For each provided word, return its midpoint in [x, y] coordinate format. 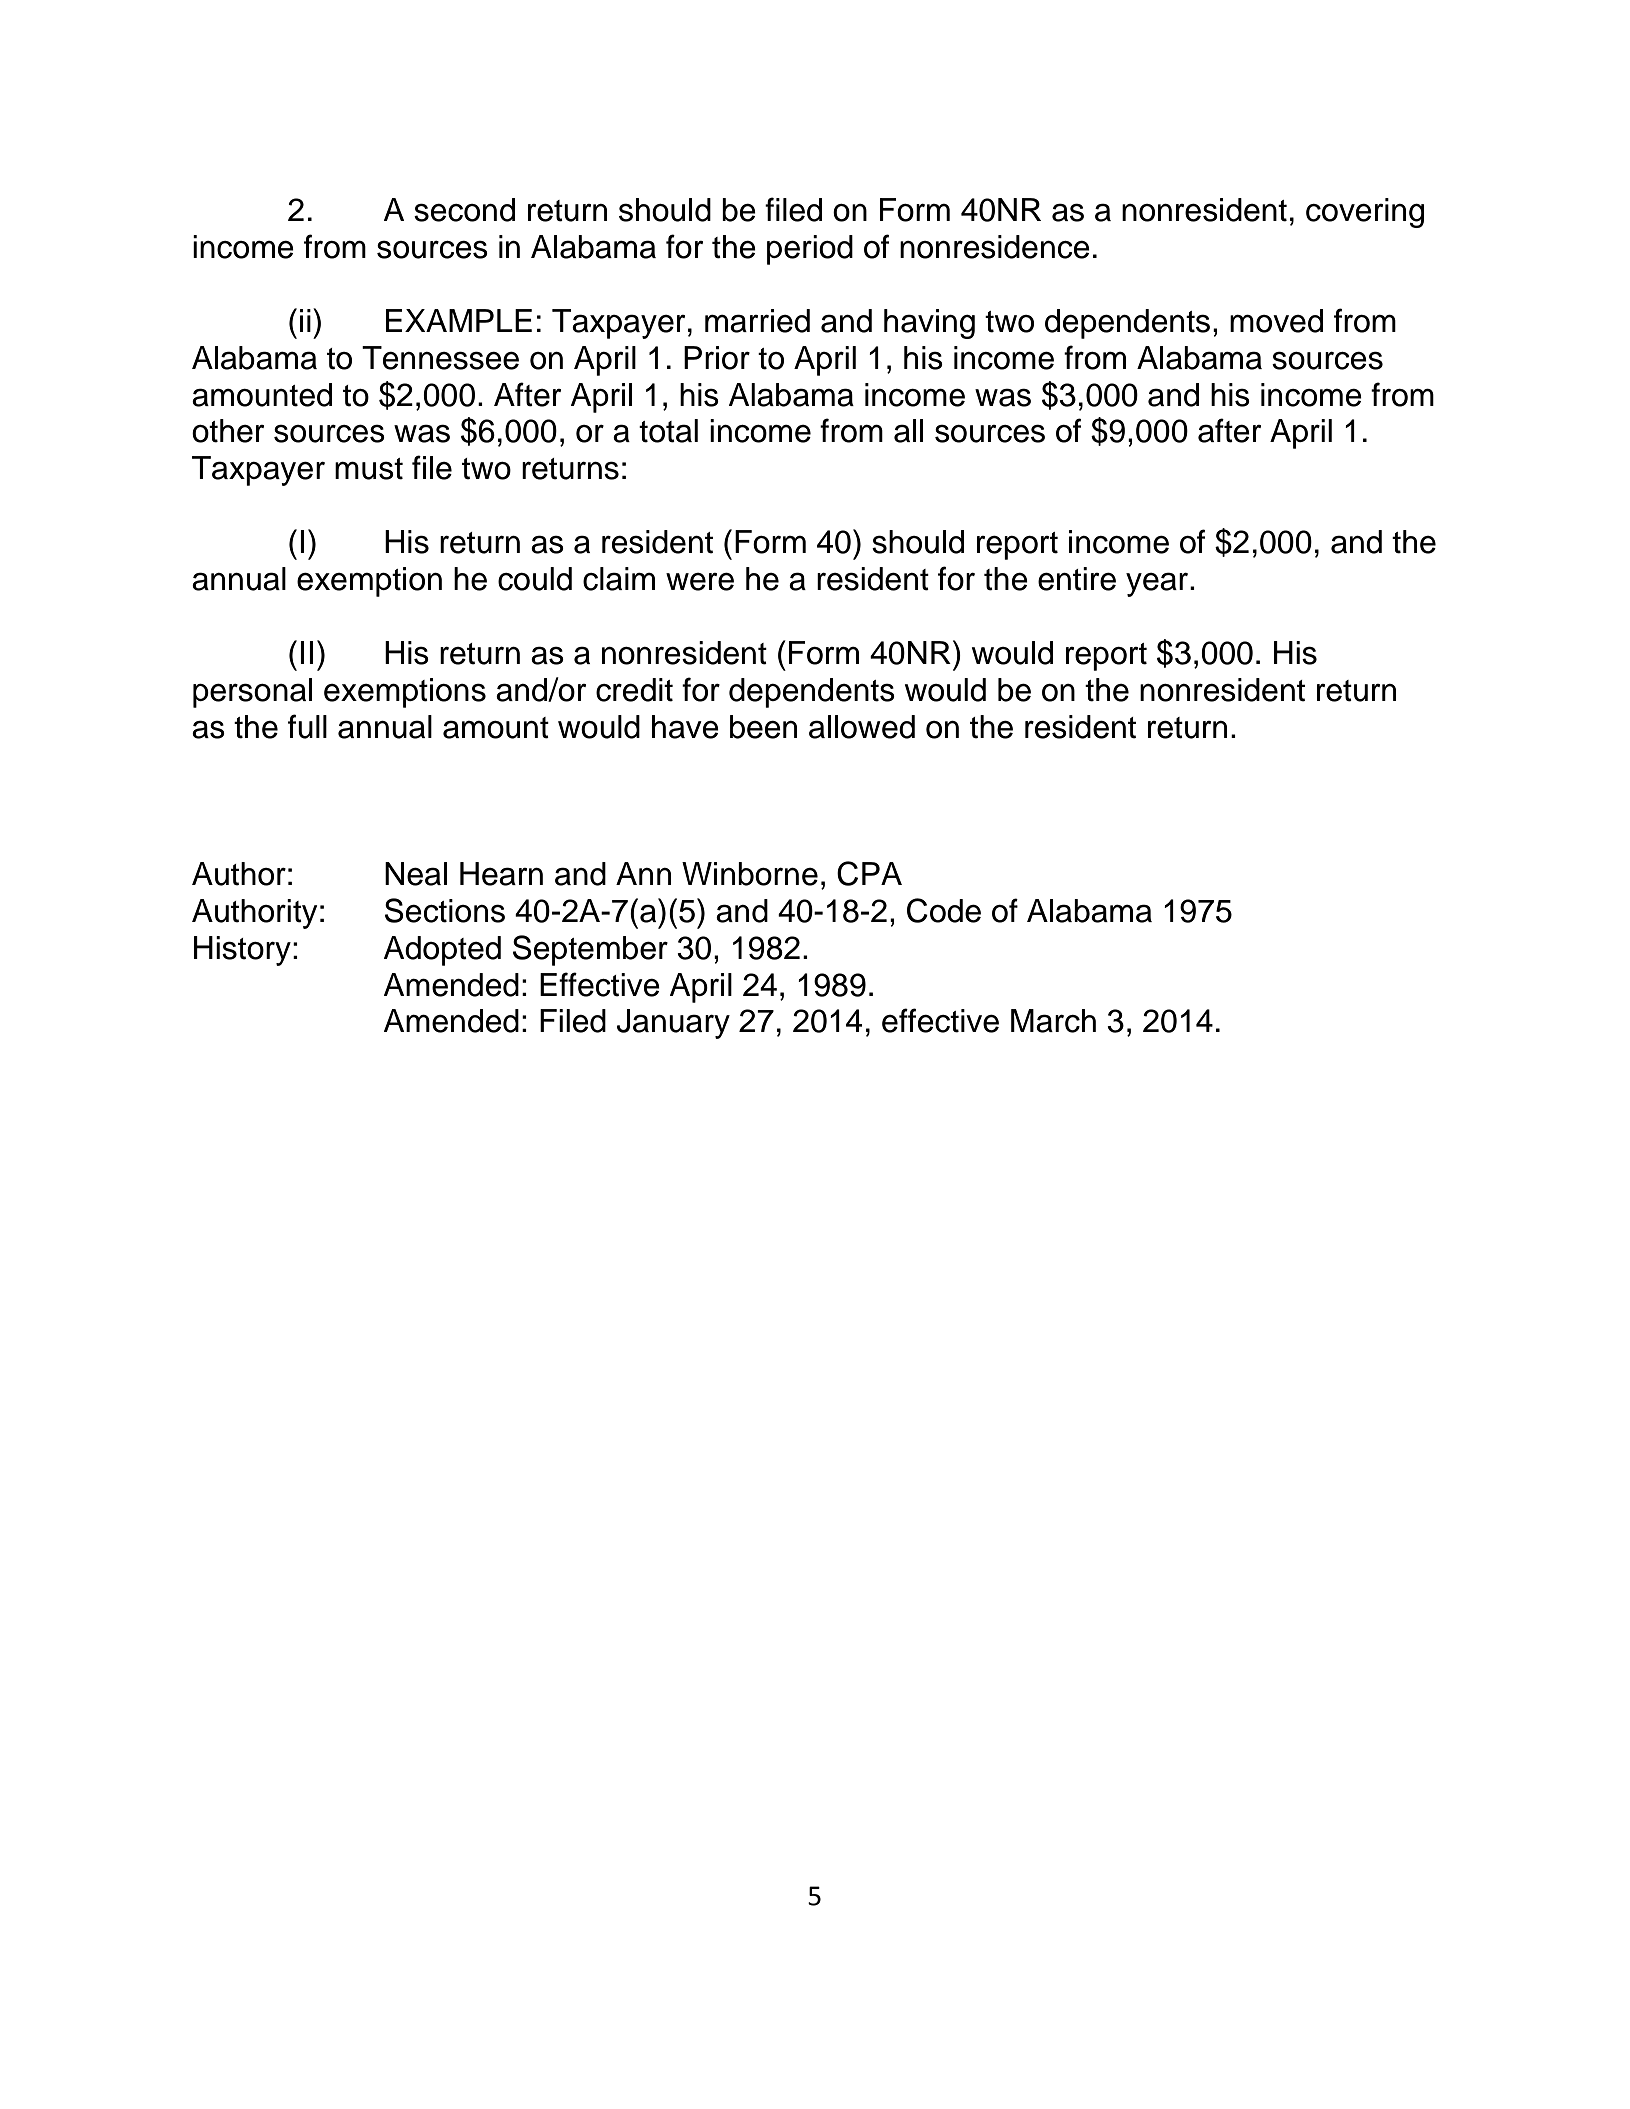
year [1158, 584]
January [673, 1024]
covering [1365, 213]
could [535, 579]
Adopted [442, 951]
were [700, 582]
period [810, 250]
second [464, 210]
